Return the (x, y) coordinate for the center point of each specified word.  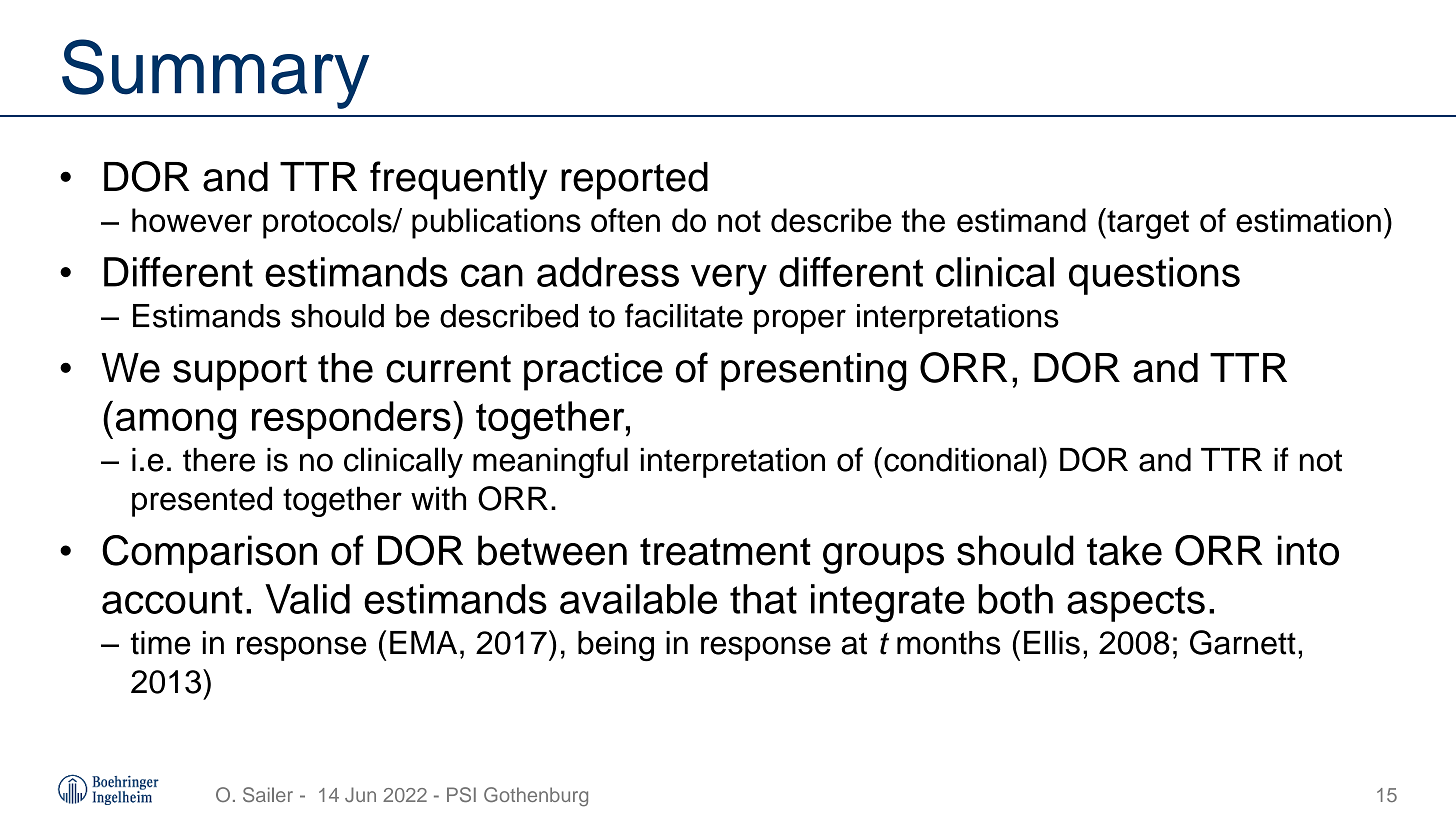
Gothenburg (536, 797)
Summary (215, 74)
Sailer (268, 794)
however (192, 220)
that (763, 599)
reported (634, 181)
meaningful (550, 462)
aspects (1136, 604)
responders (351, 420)
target (1147, 223)
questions (1154, 276)
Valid (307, 599)
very (729, 279)
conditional (960, 459)
